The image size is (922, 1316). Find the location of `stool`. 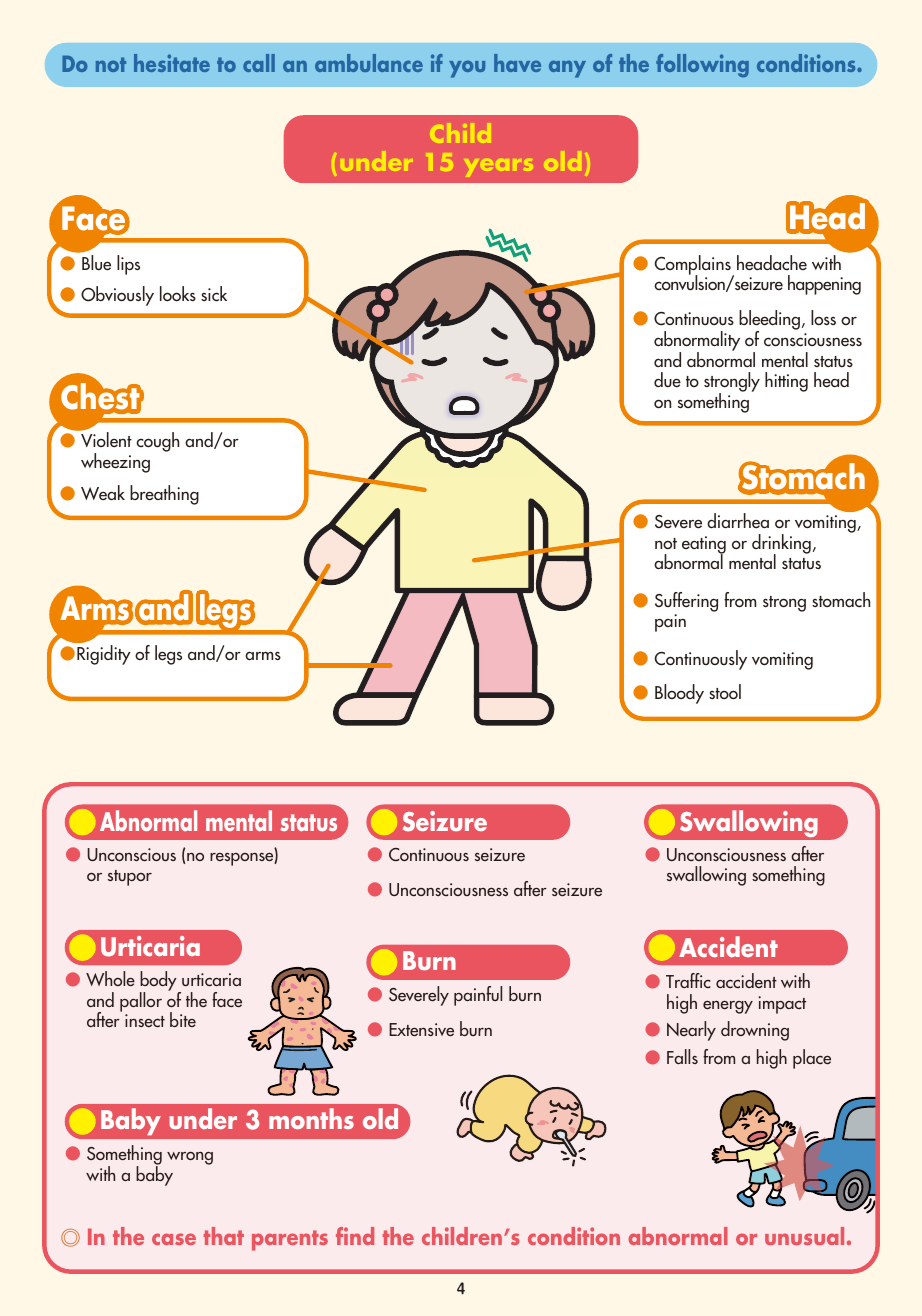

stool is located at coordinates (725, 692).
